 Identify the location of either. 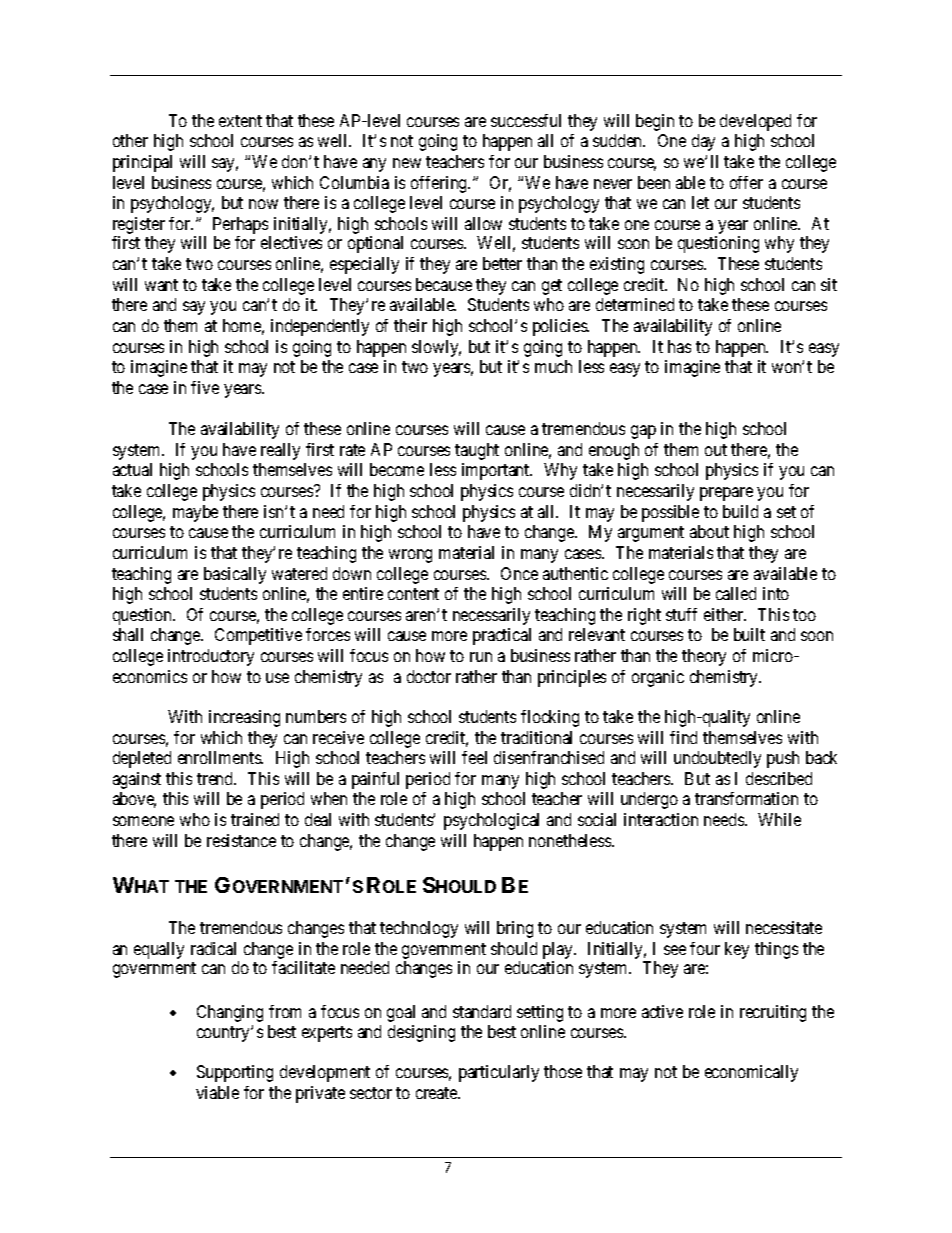
(725, 614).
